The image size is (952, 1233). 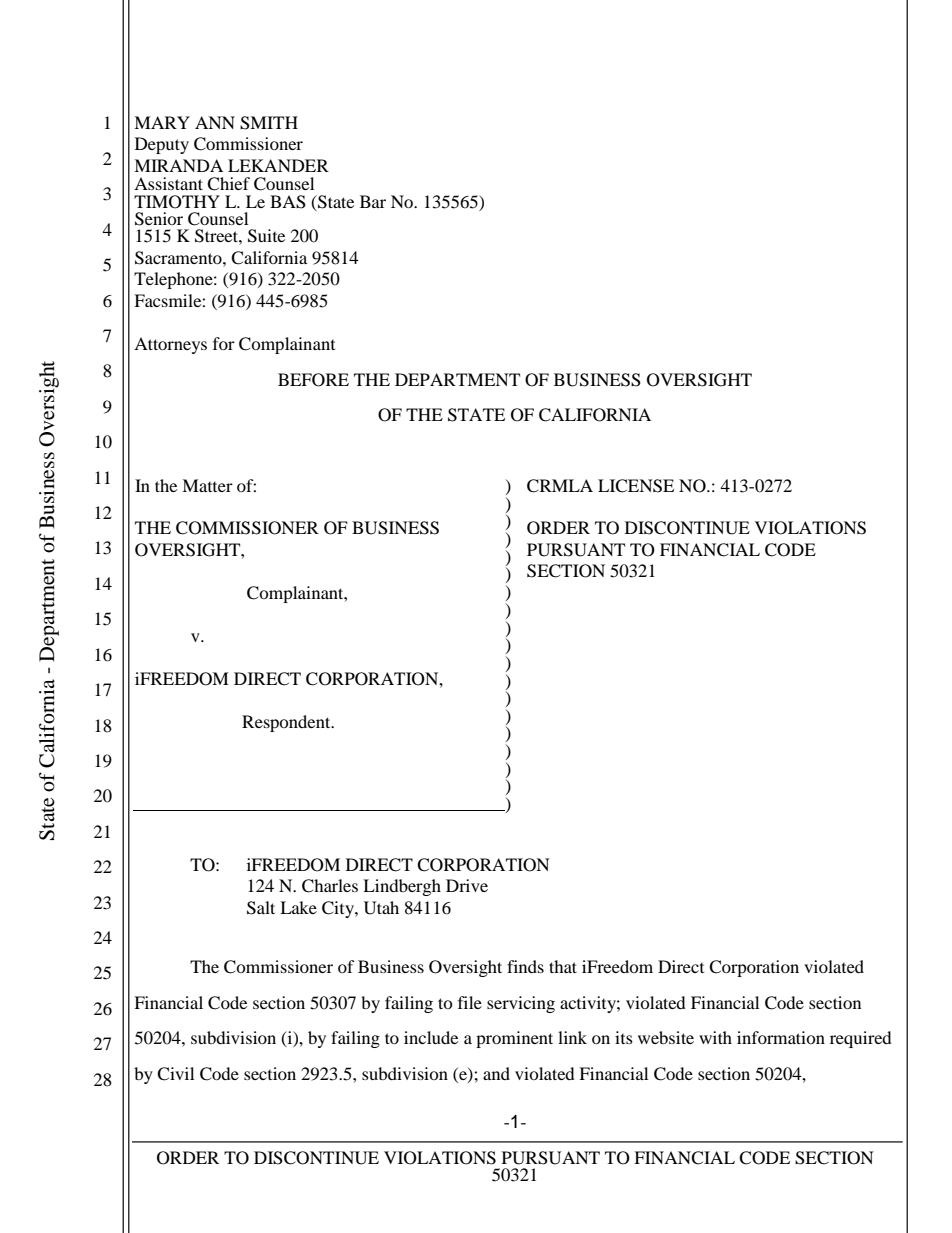 What do you see at coordinates (175, 1074) in the image?
I see `Civil` at bounding box center [175, 1074].
